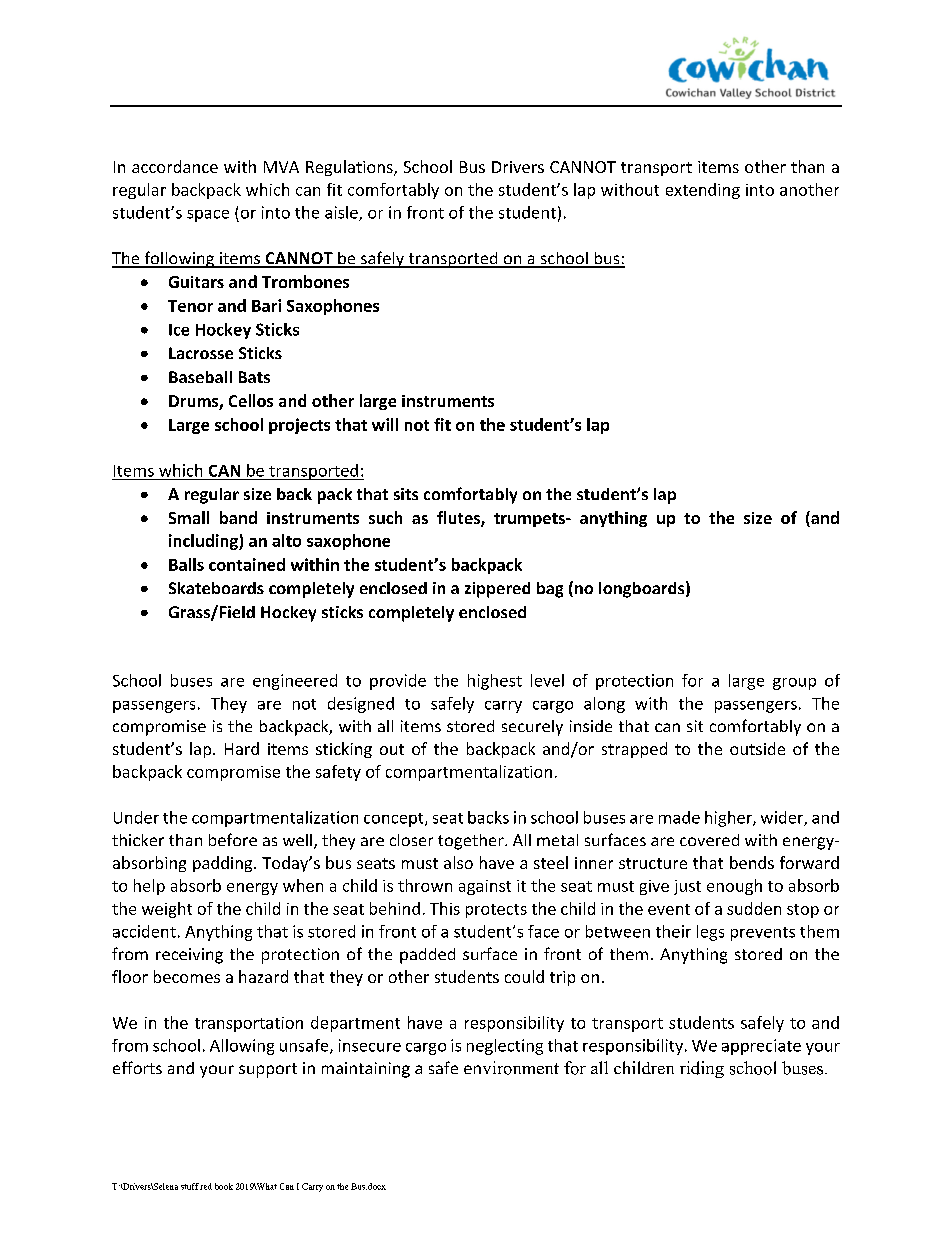  I want to click on together, so click(472, 842).
